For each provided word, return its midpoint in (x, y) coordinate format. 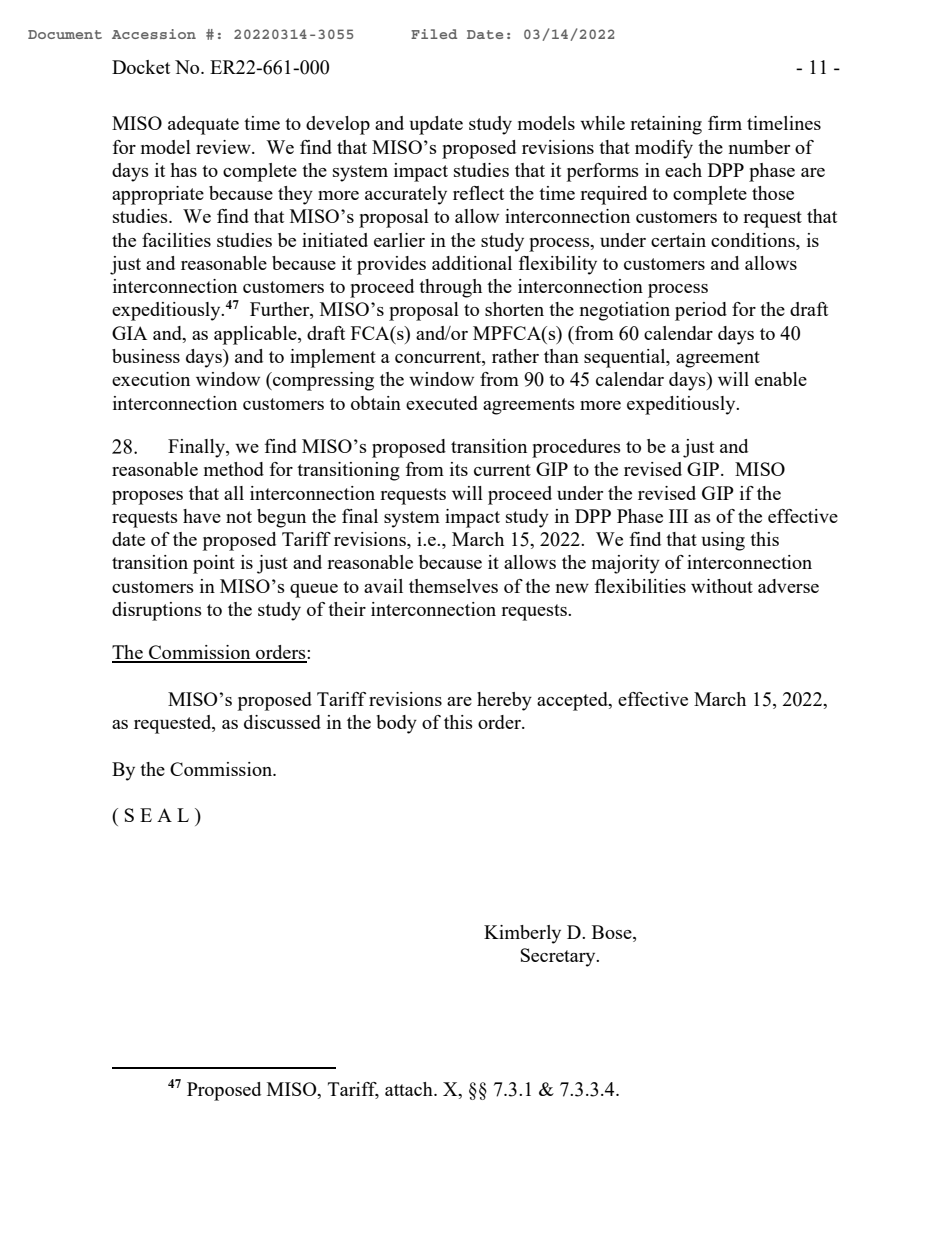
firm (725, 123)
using (723, 541)
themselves (453, 586)
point (214, 564)
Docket (141, 67)
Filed (434, 34)
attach (410, 1089)
